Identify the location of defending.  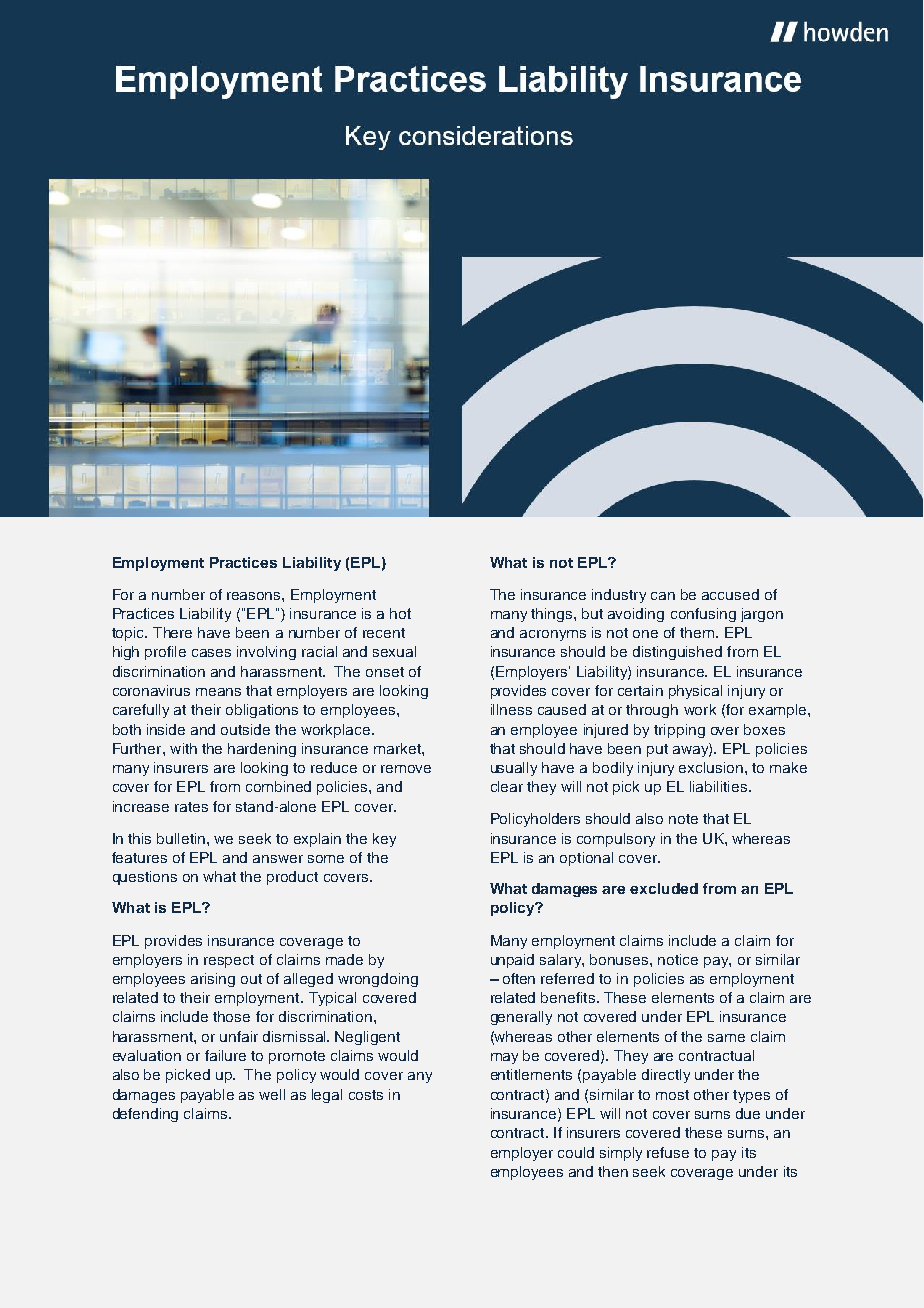
(145, 1115).
